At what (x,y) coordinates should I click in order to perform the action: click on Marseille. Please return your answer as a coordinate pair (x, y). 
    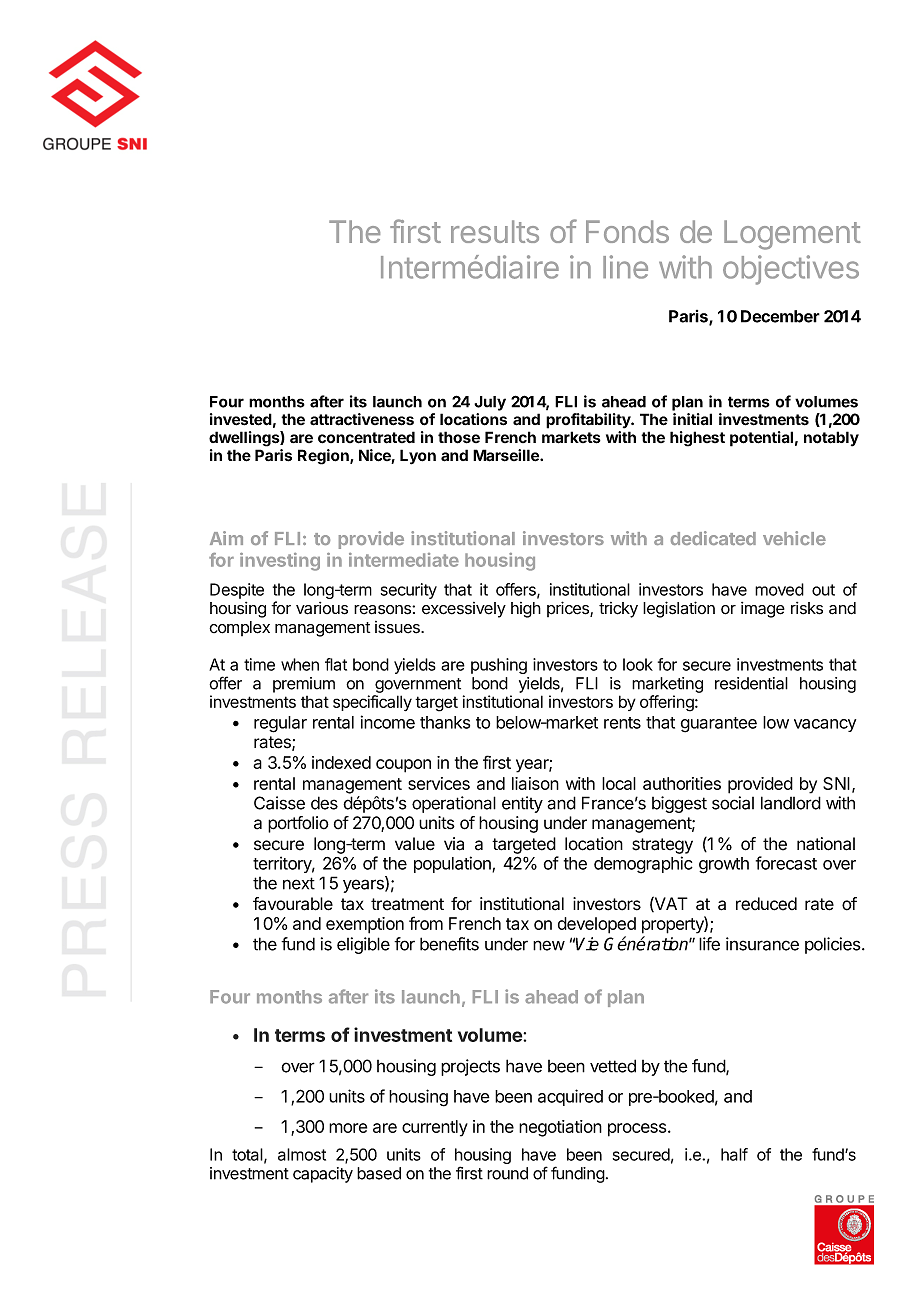
    Looking at the image, I should click on (507, 455).
